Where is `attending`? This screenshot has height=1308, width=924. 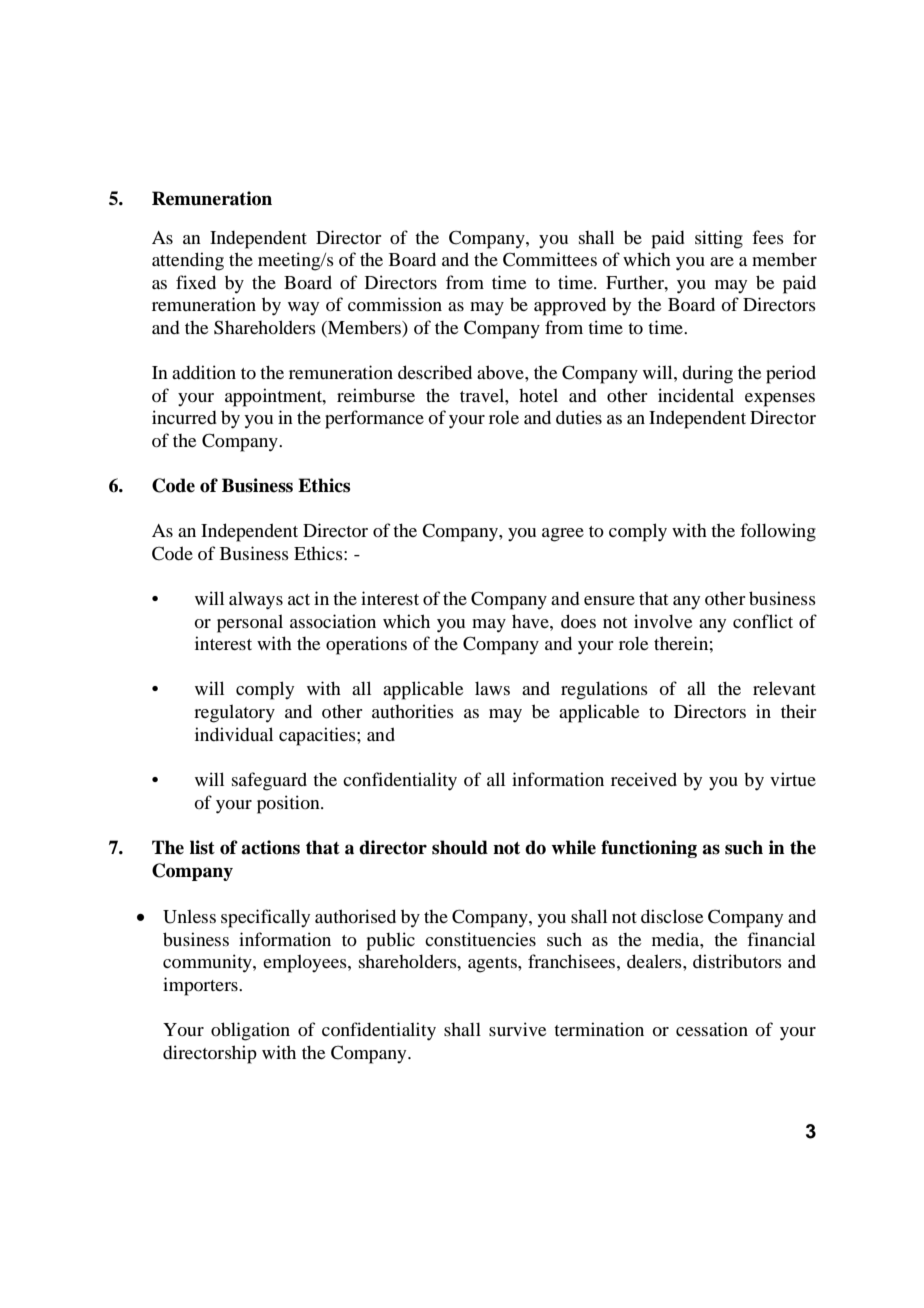
attending is located at coordinates (188, 261).
